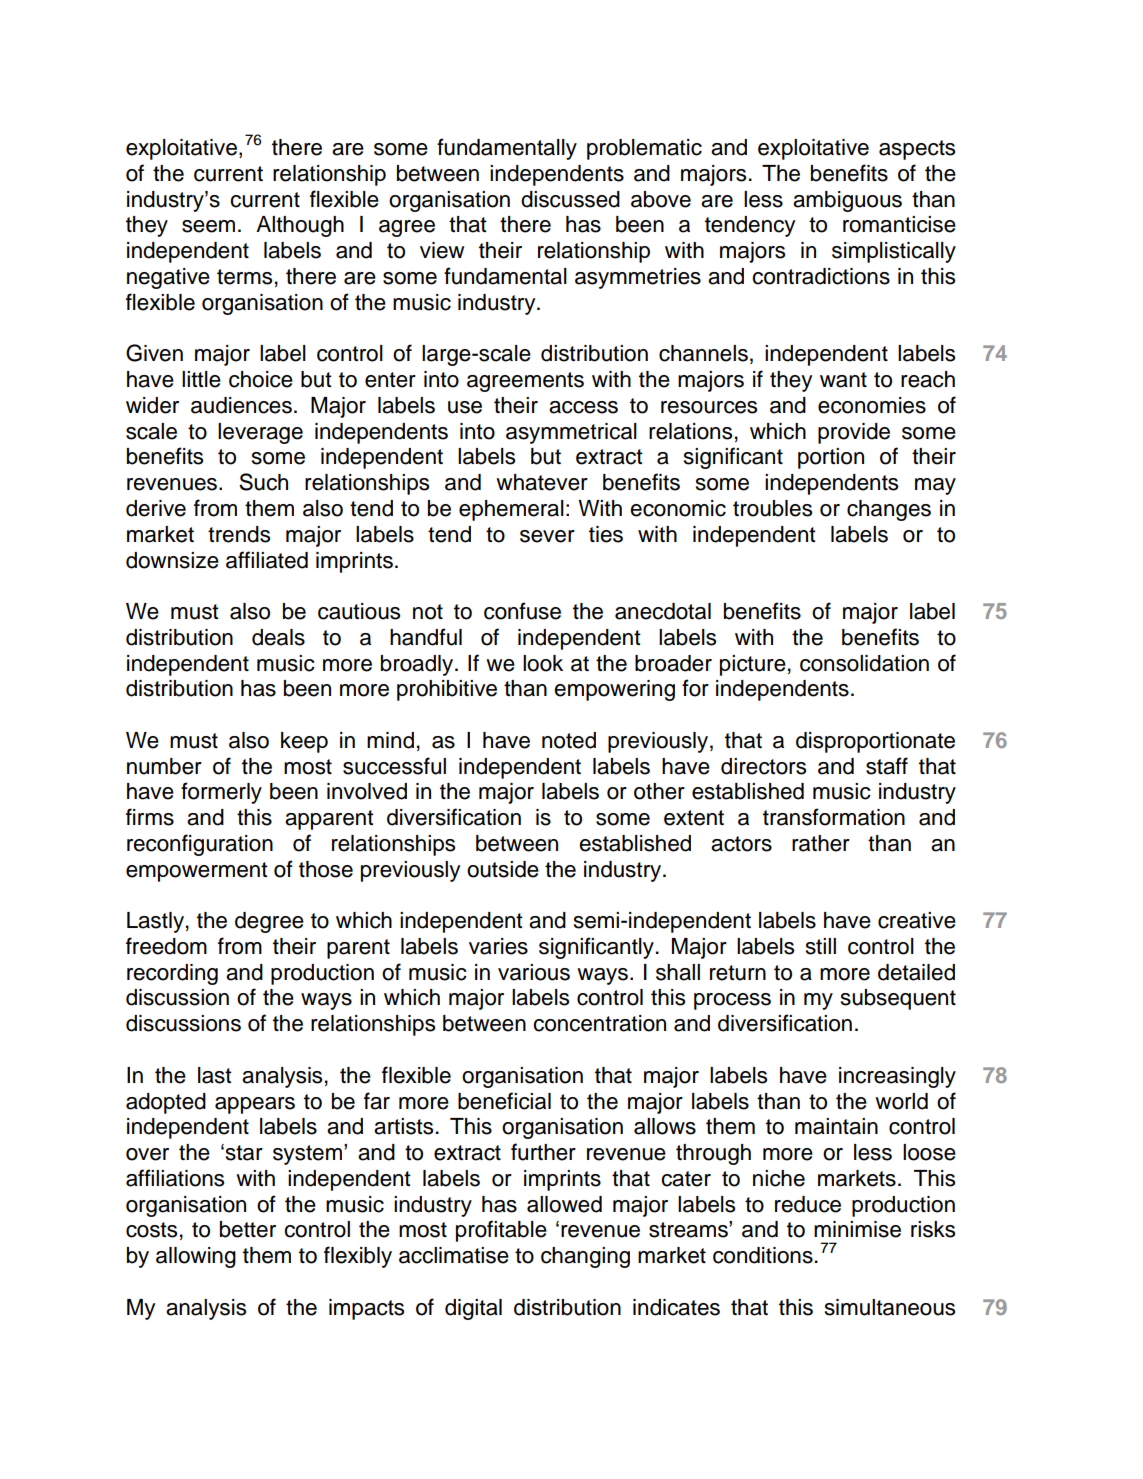  What do you see at coordinates (585, 1257) in the image?
I see `changing` at bounding box center [585, 1257].
